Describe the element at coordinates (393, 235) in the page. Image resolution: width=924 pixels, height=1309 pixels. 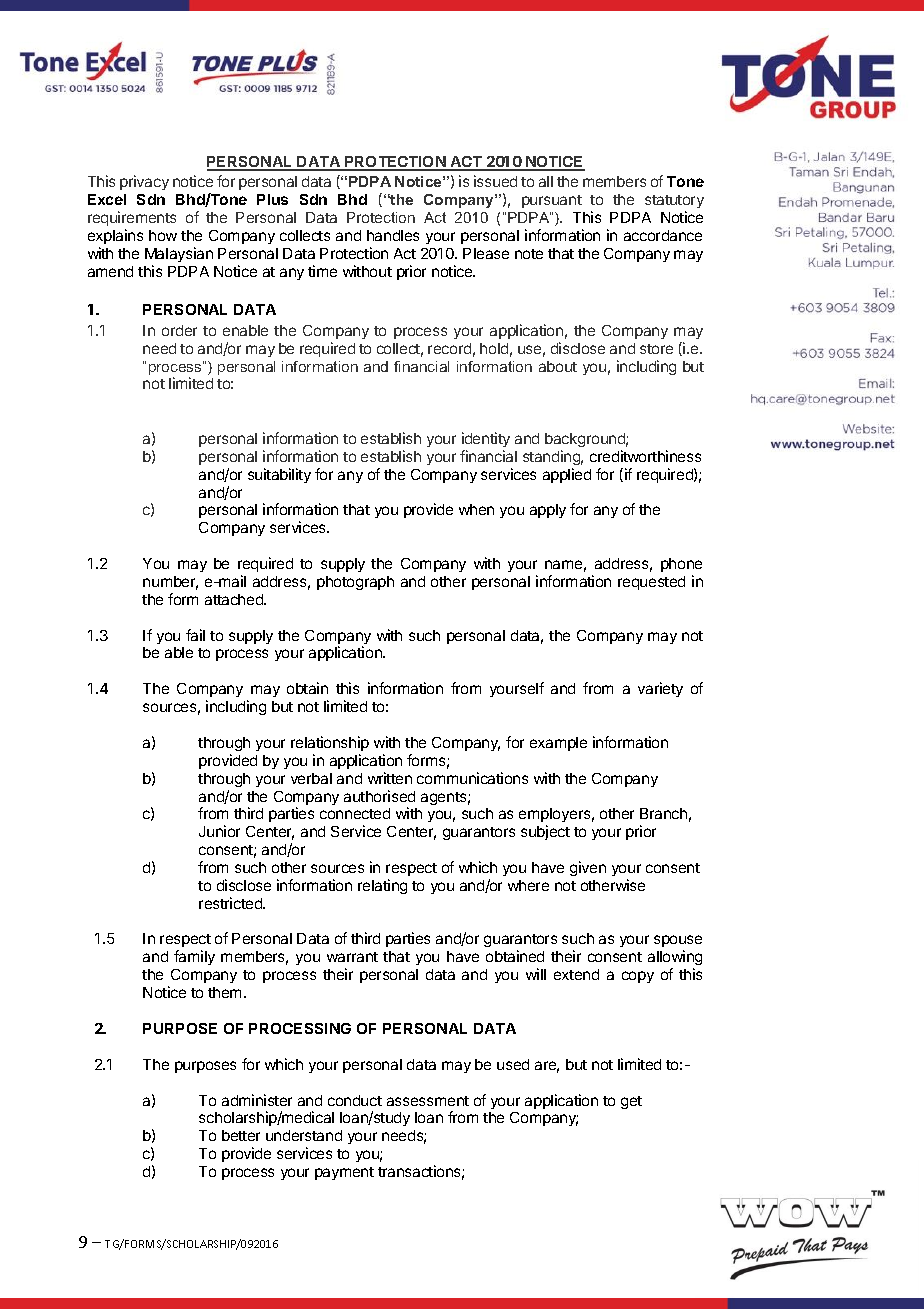
I see `handles` at that location.
